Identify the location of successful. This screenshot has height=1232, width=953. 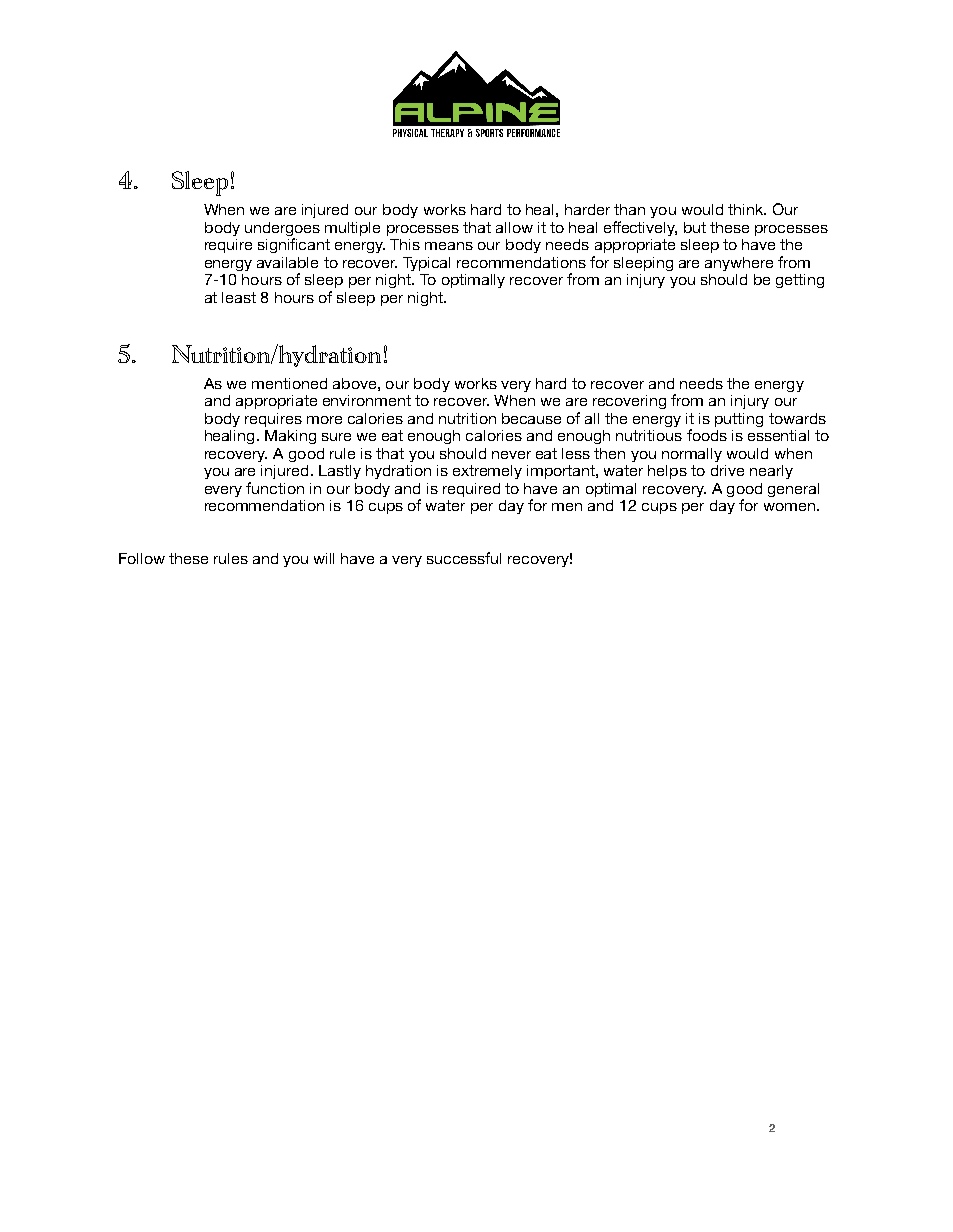
(464, 558).
